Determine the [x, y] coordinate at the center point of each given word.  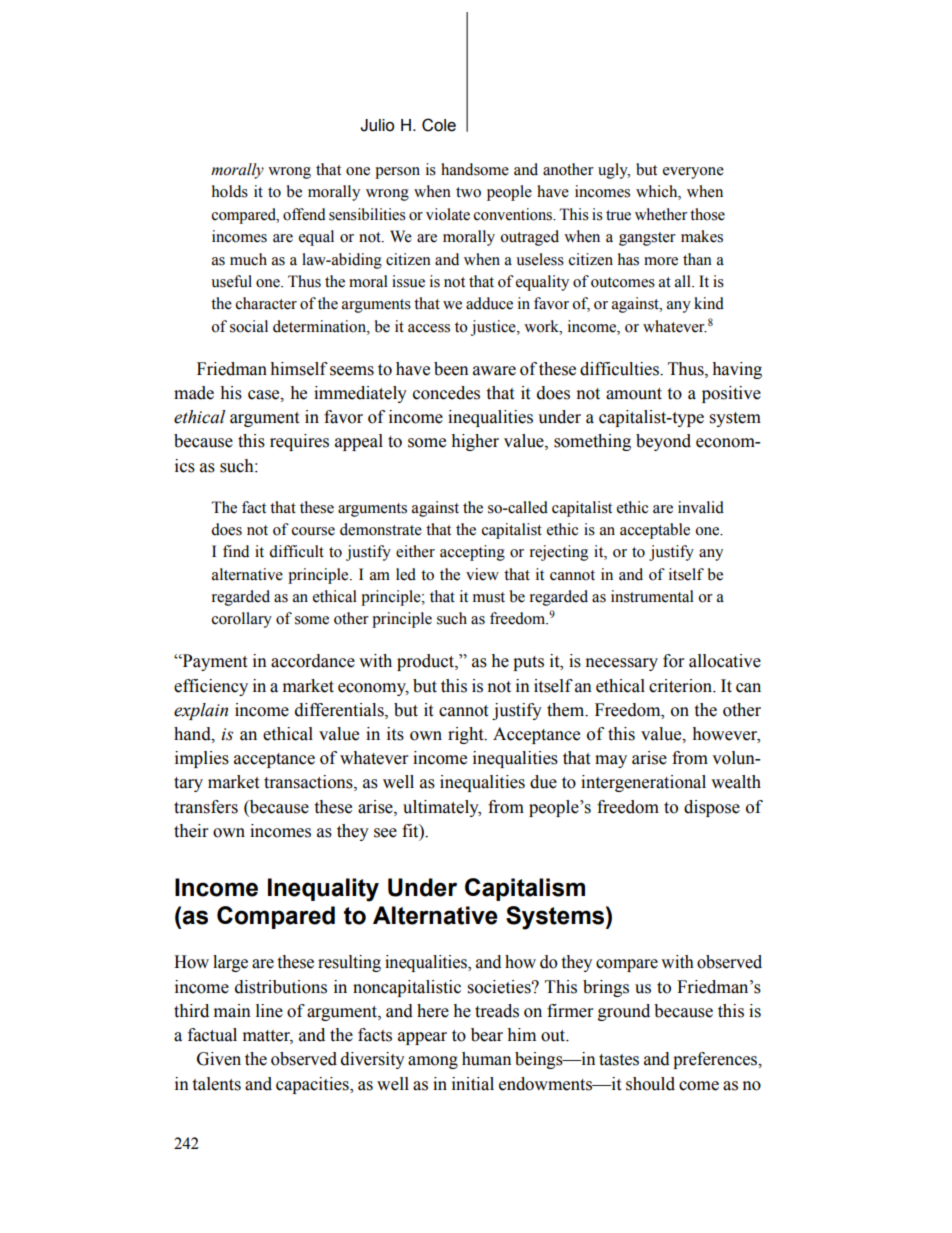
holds [230, 191]
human [486, 1059]
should [650, 1084]
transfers [206, 807]
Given [219, 1059]
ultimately [442, 808]
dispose [712, 808]
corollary [242, 620]
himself [299, 369]
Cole [439, 125]
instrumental [652, 596]
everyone [693, 173]
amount [634, 394]
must [489, 597]
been [451, 369]
